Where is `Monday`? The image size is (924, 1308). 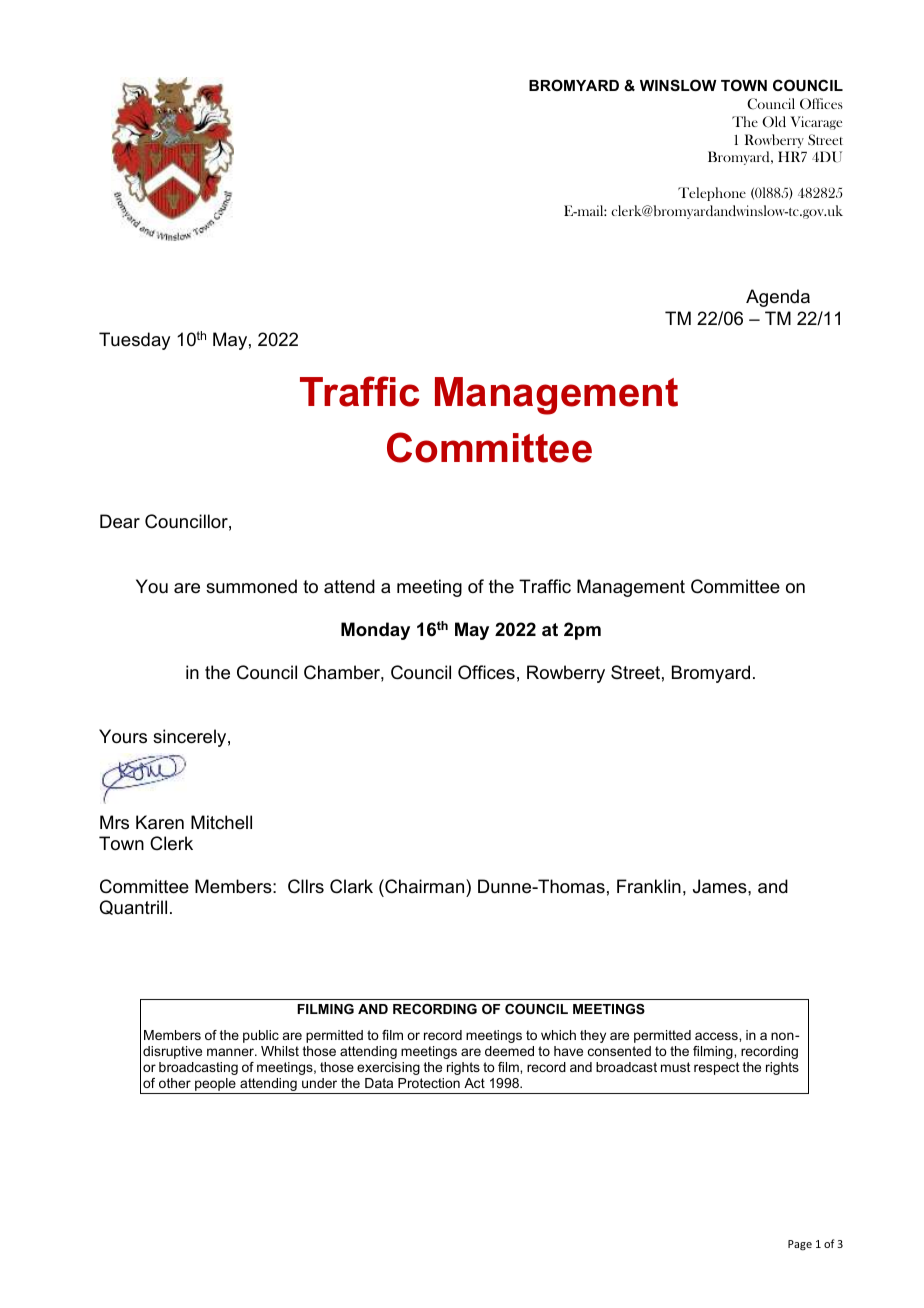
Monday is located at coordinates (375, 631).
